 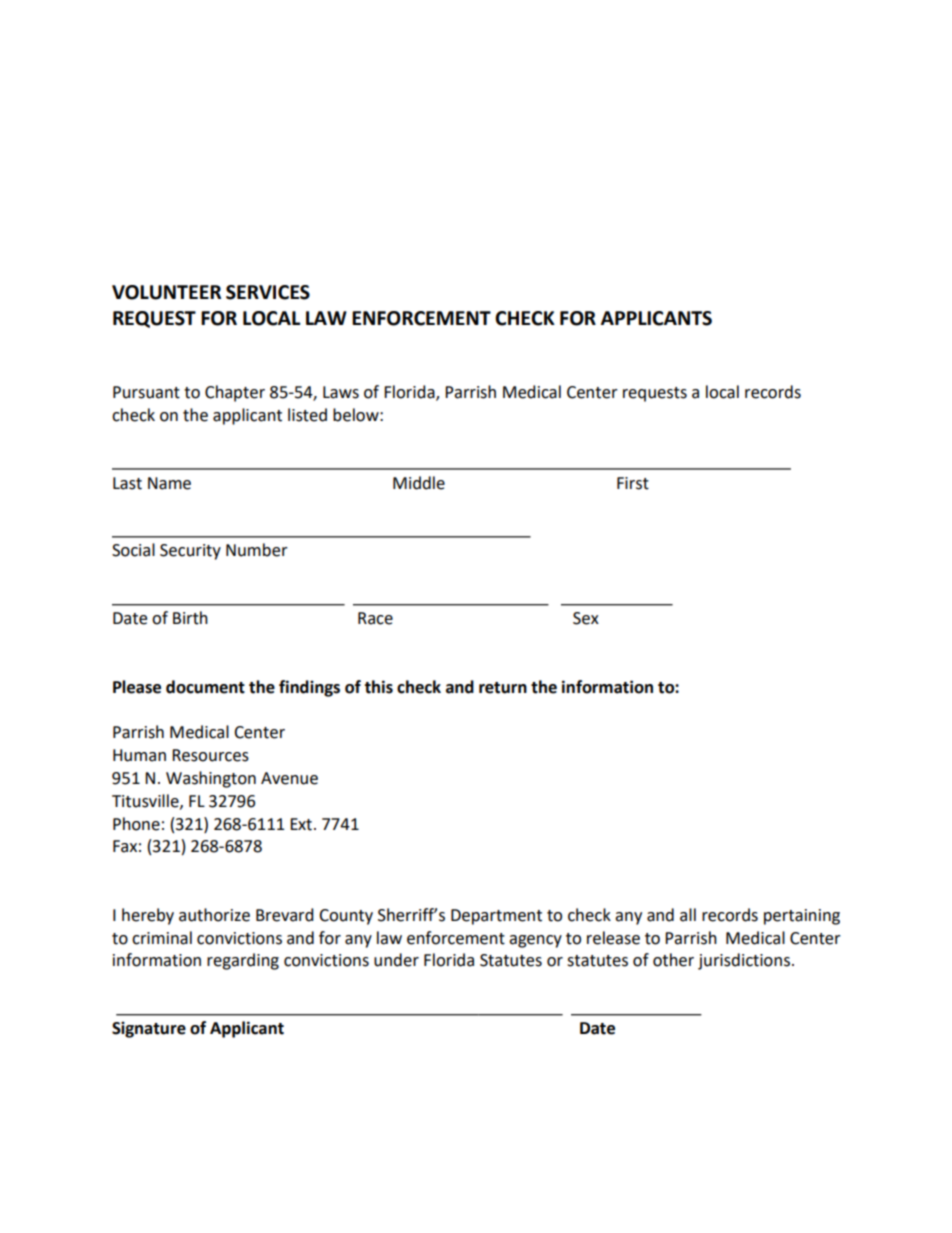 I want to click on all, so click(x=688, y=915).
